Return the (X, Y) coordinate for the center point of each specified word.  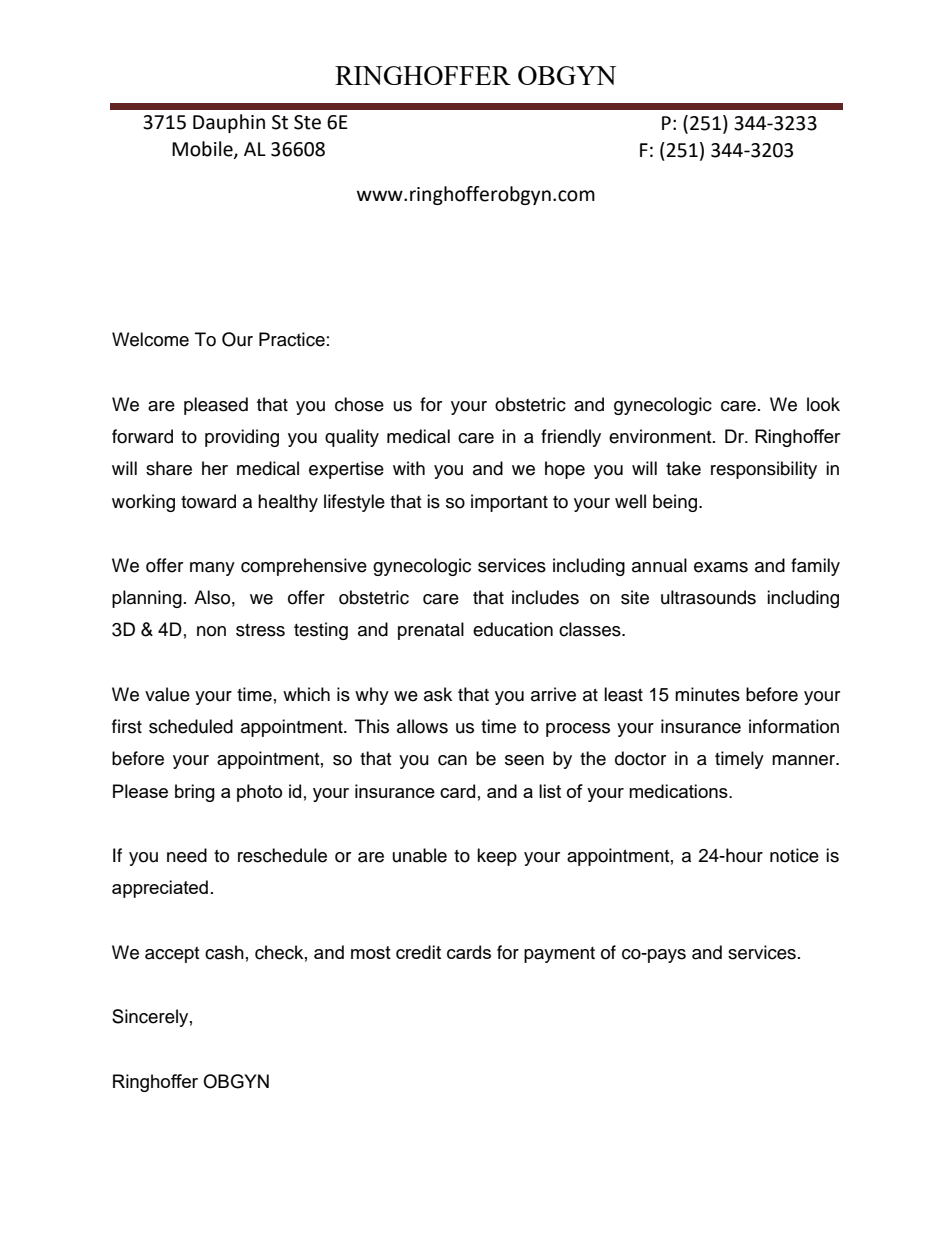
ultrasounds (708, 597)
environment (661, 436)
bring (195, 793)
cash (224, 952)
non (211, 631)
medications (679, 791)
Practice (292, 339)
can (452, 760)
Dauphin (229, 123)
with (409, 468)
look (823, 404)
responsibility (764, 470)
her (215, 468)
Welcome (150, 339)
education (513, 629)
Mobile (203, 150)
